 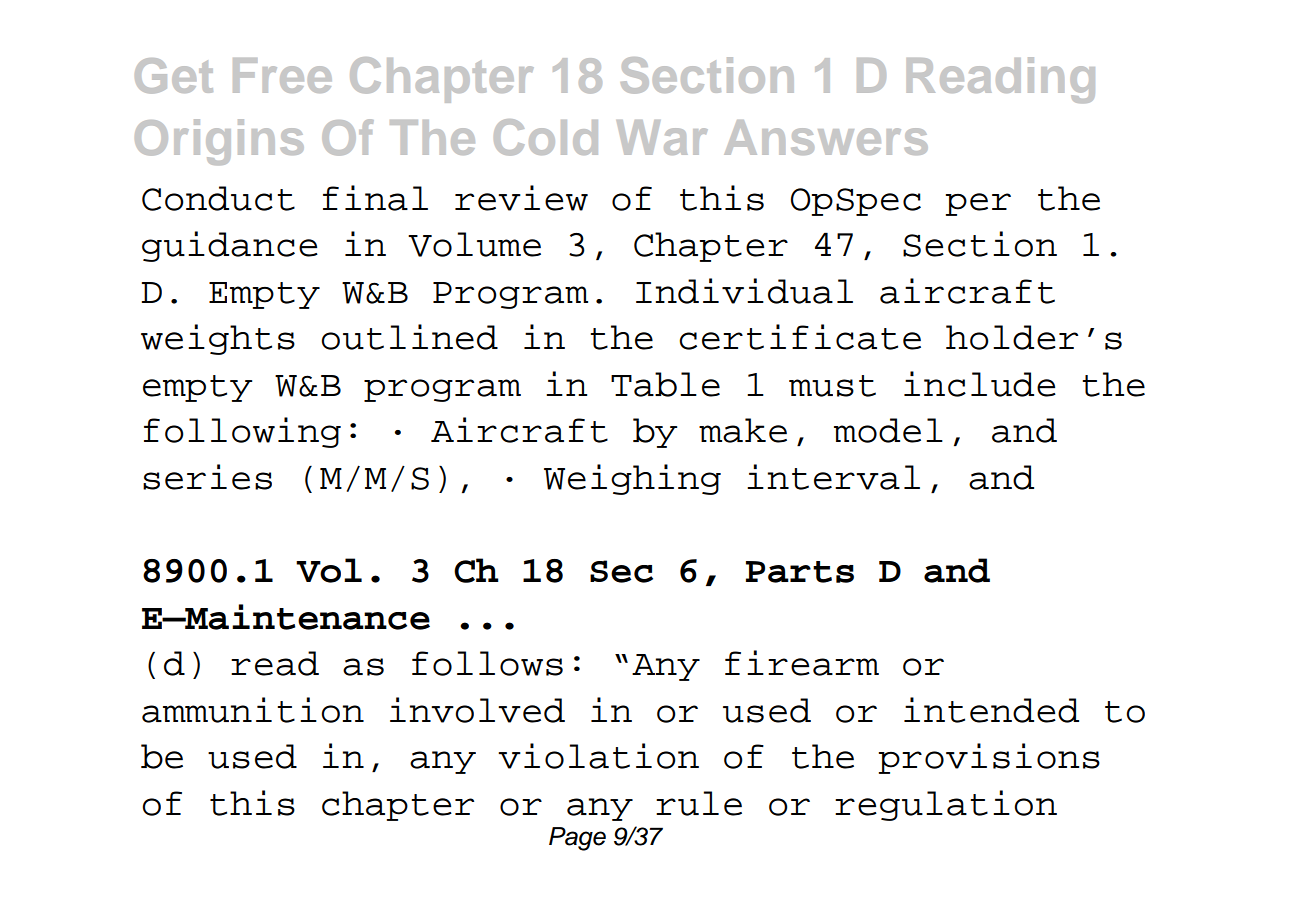 I want to click on Cold, so click(x=546, y=137).
